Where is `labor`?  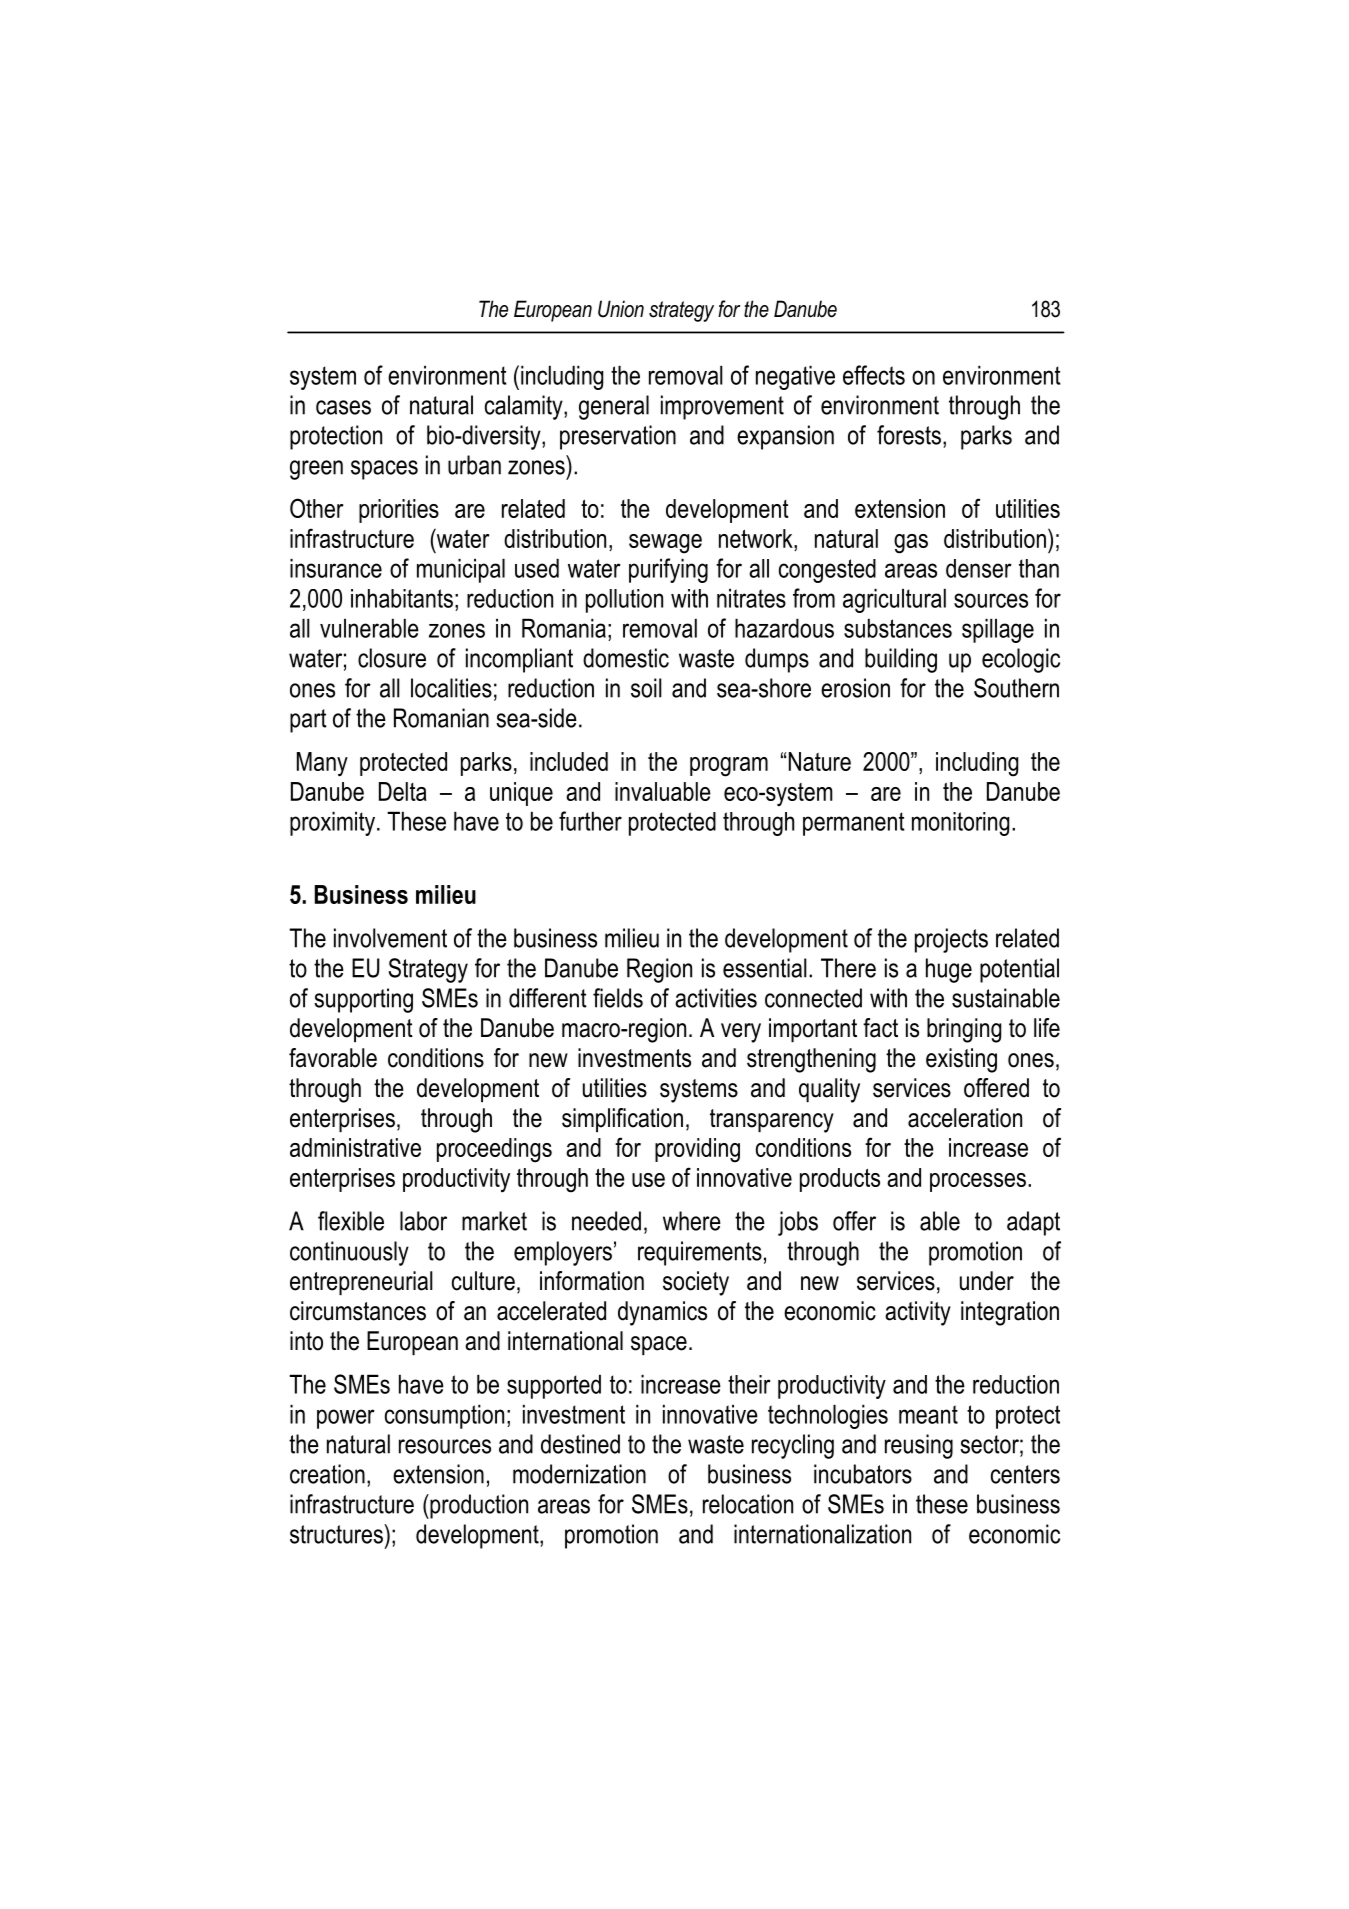
labor is located at coordinates (423, 1221).
